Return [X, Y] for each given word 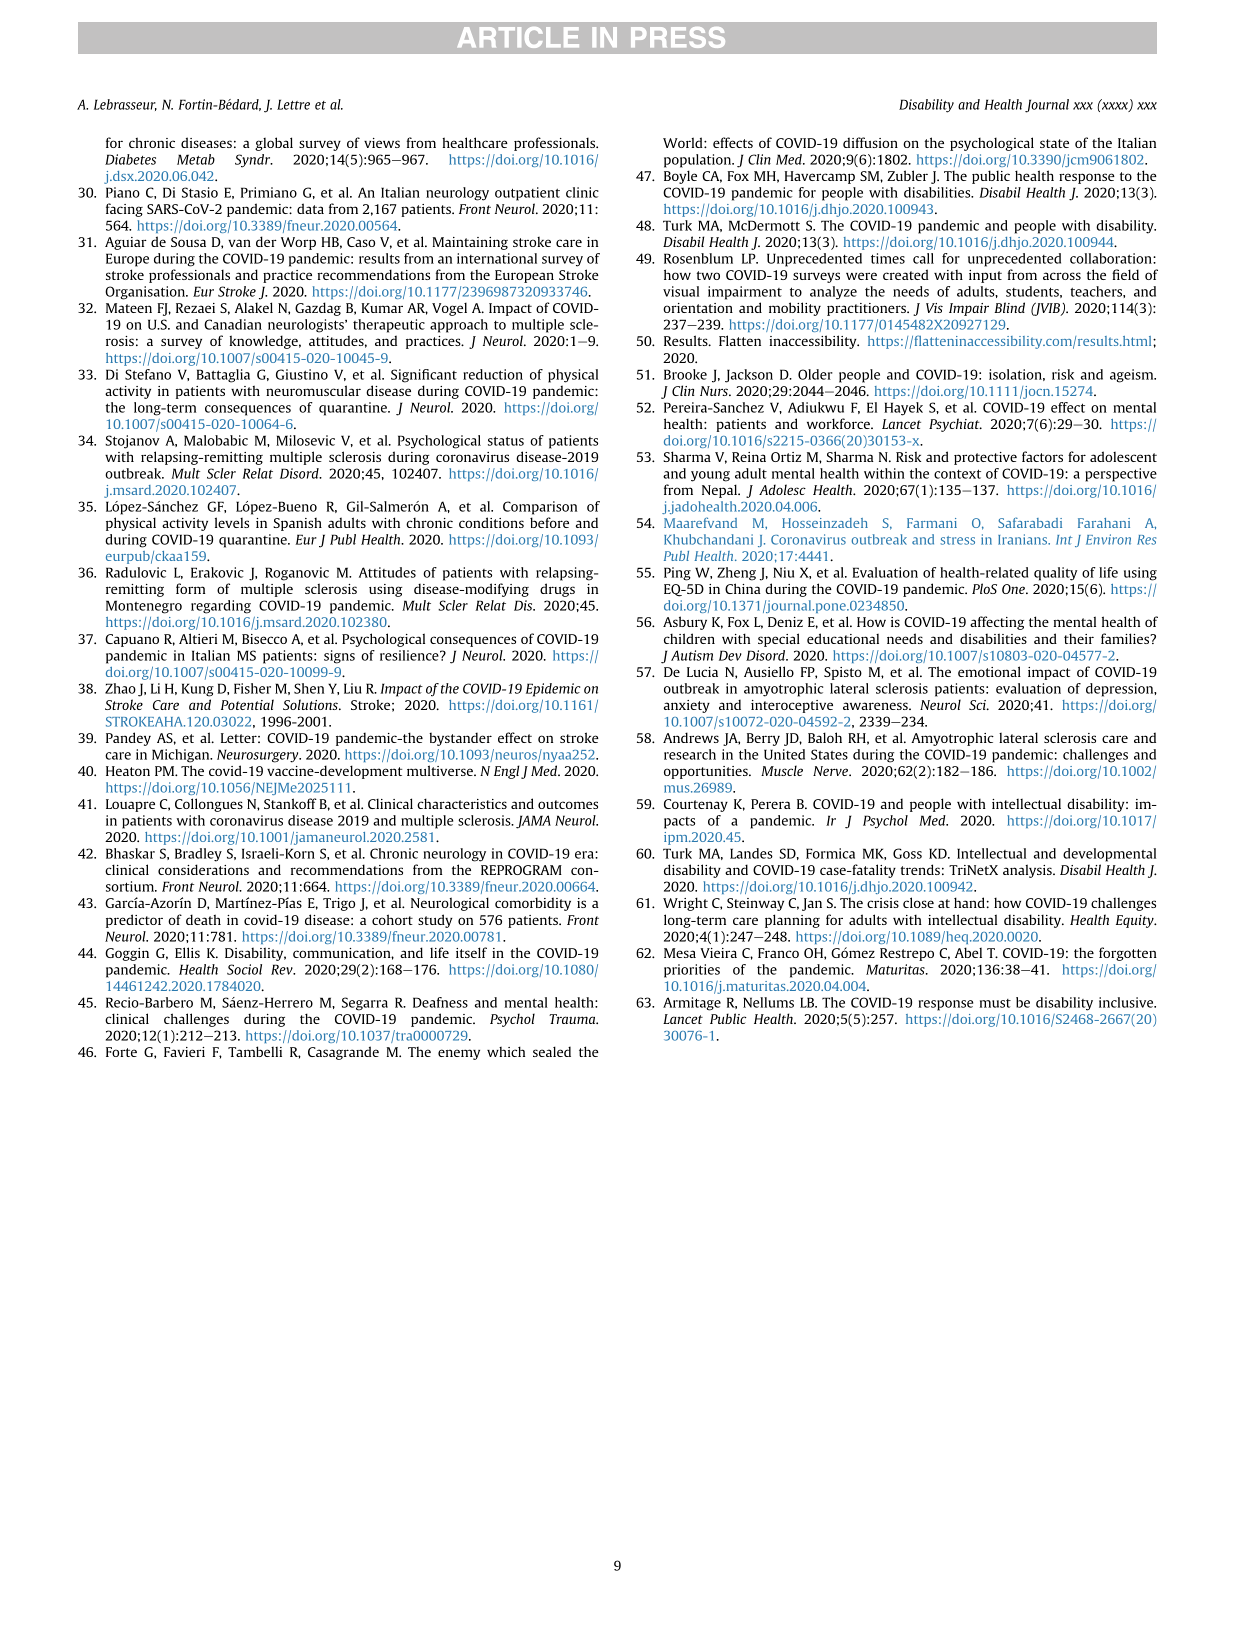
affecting [997, 623]
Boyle [680, 177]
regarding [221, 607]
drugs [557, 590]
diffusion [870, 142]
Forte [121, 1052]
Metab [196, 159]
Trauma [573, 1019]
